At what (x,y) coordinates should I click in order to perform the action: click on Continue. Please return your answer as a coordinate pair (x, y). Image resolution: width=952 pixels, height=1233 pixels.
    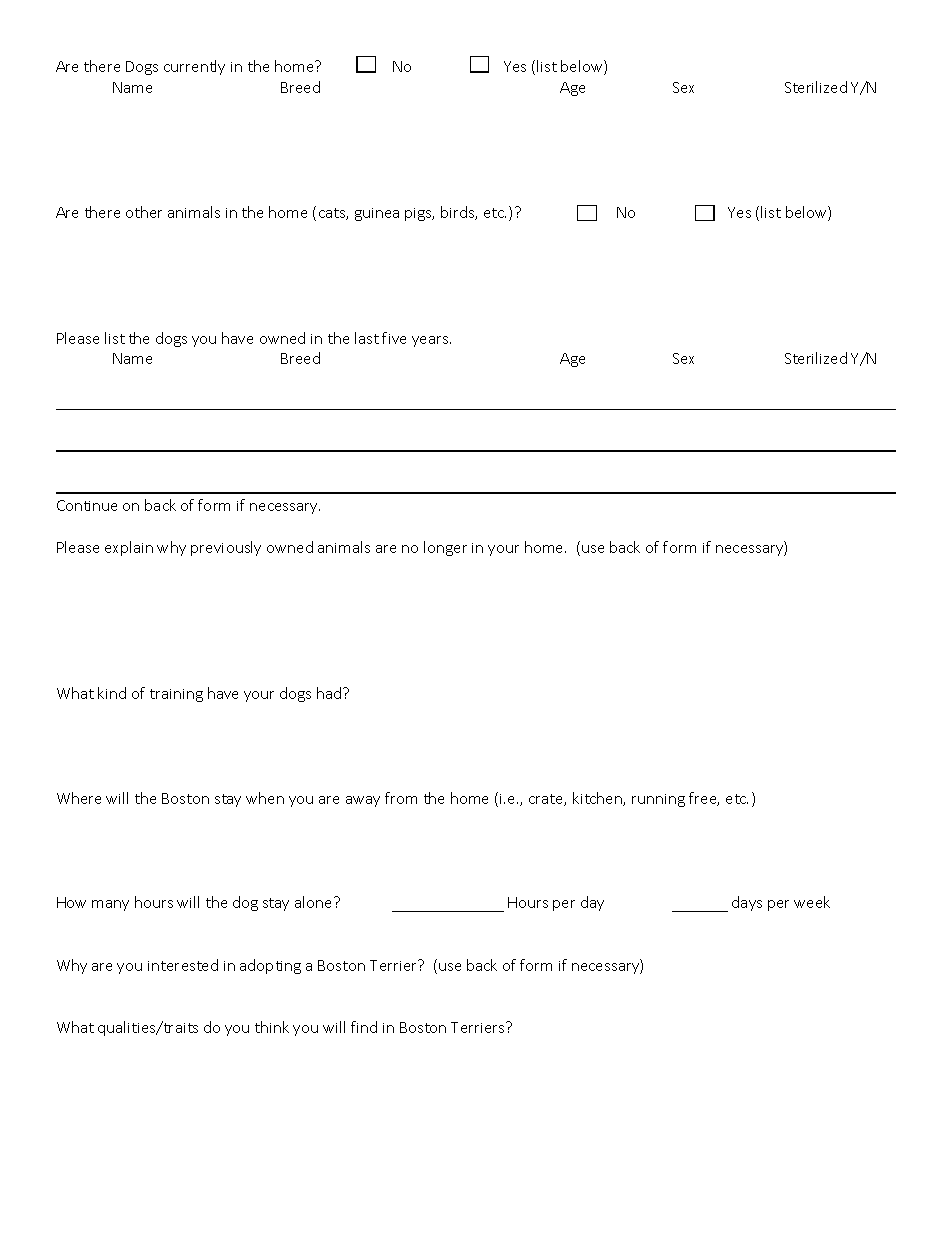
    Looking at the image, I should click on (87, 505).
